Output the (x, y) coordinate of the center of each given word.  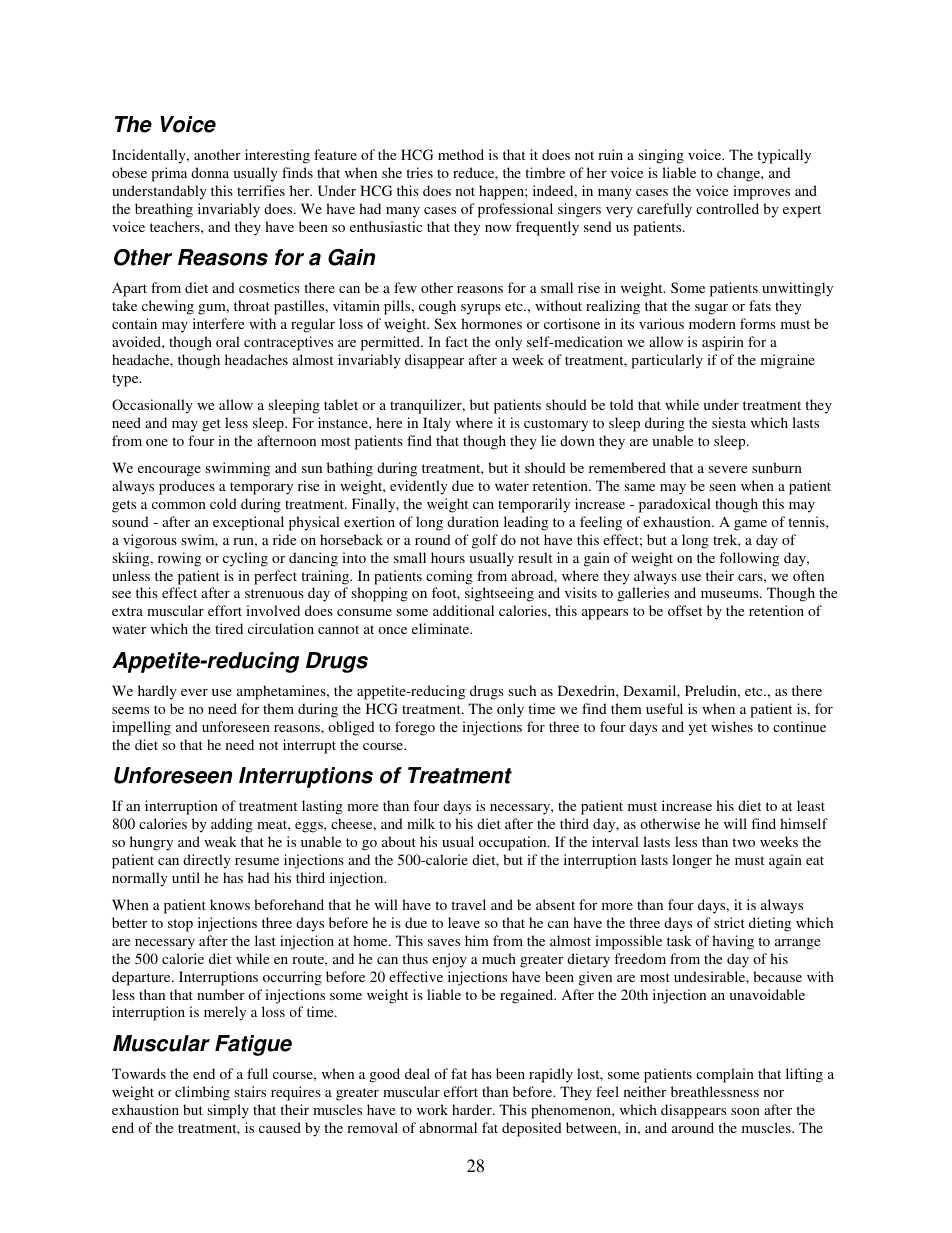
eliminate (442, 628)
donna (210, 172)
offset (685, 610)
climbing (202, 1093)
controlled (727, 208)
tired (229, 628)
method (461, 154)
